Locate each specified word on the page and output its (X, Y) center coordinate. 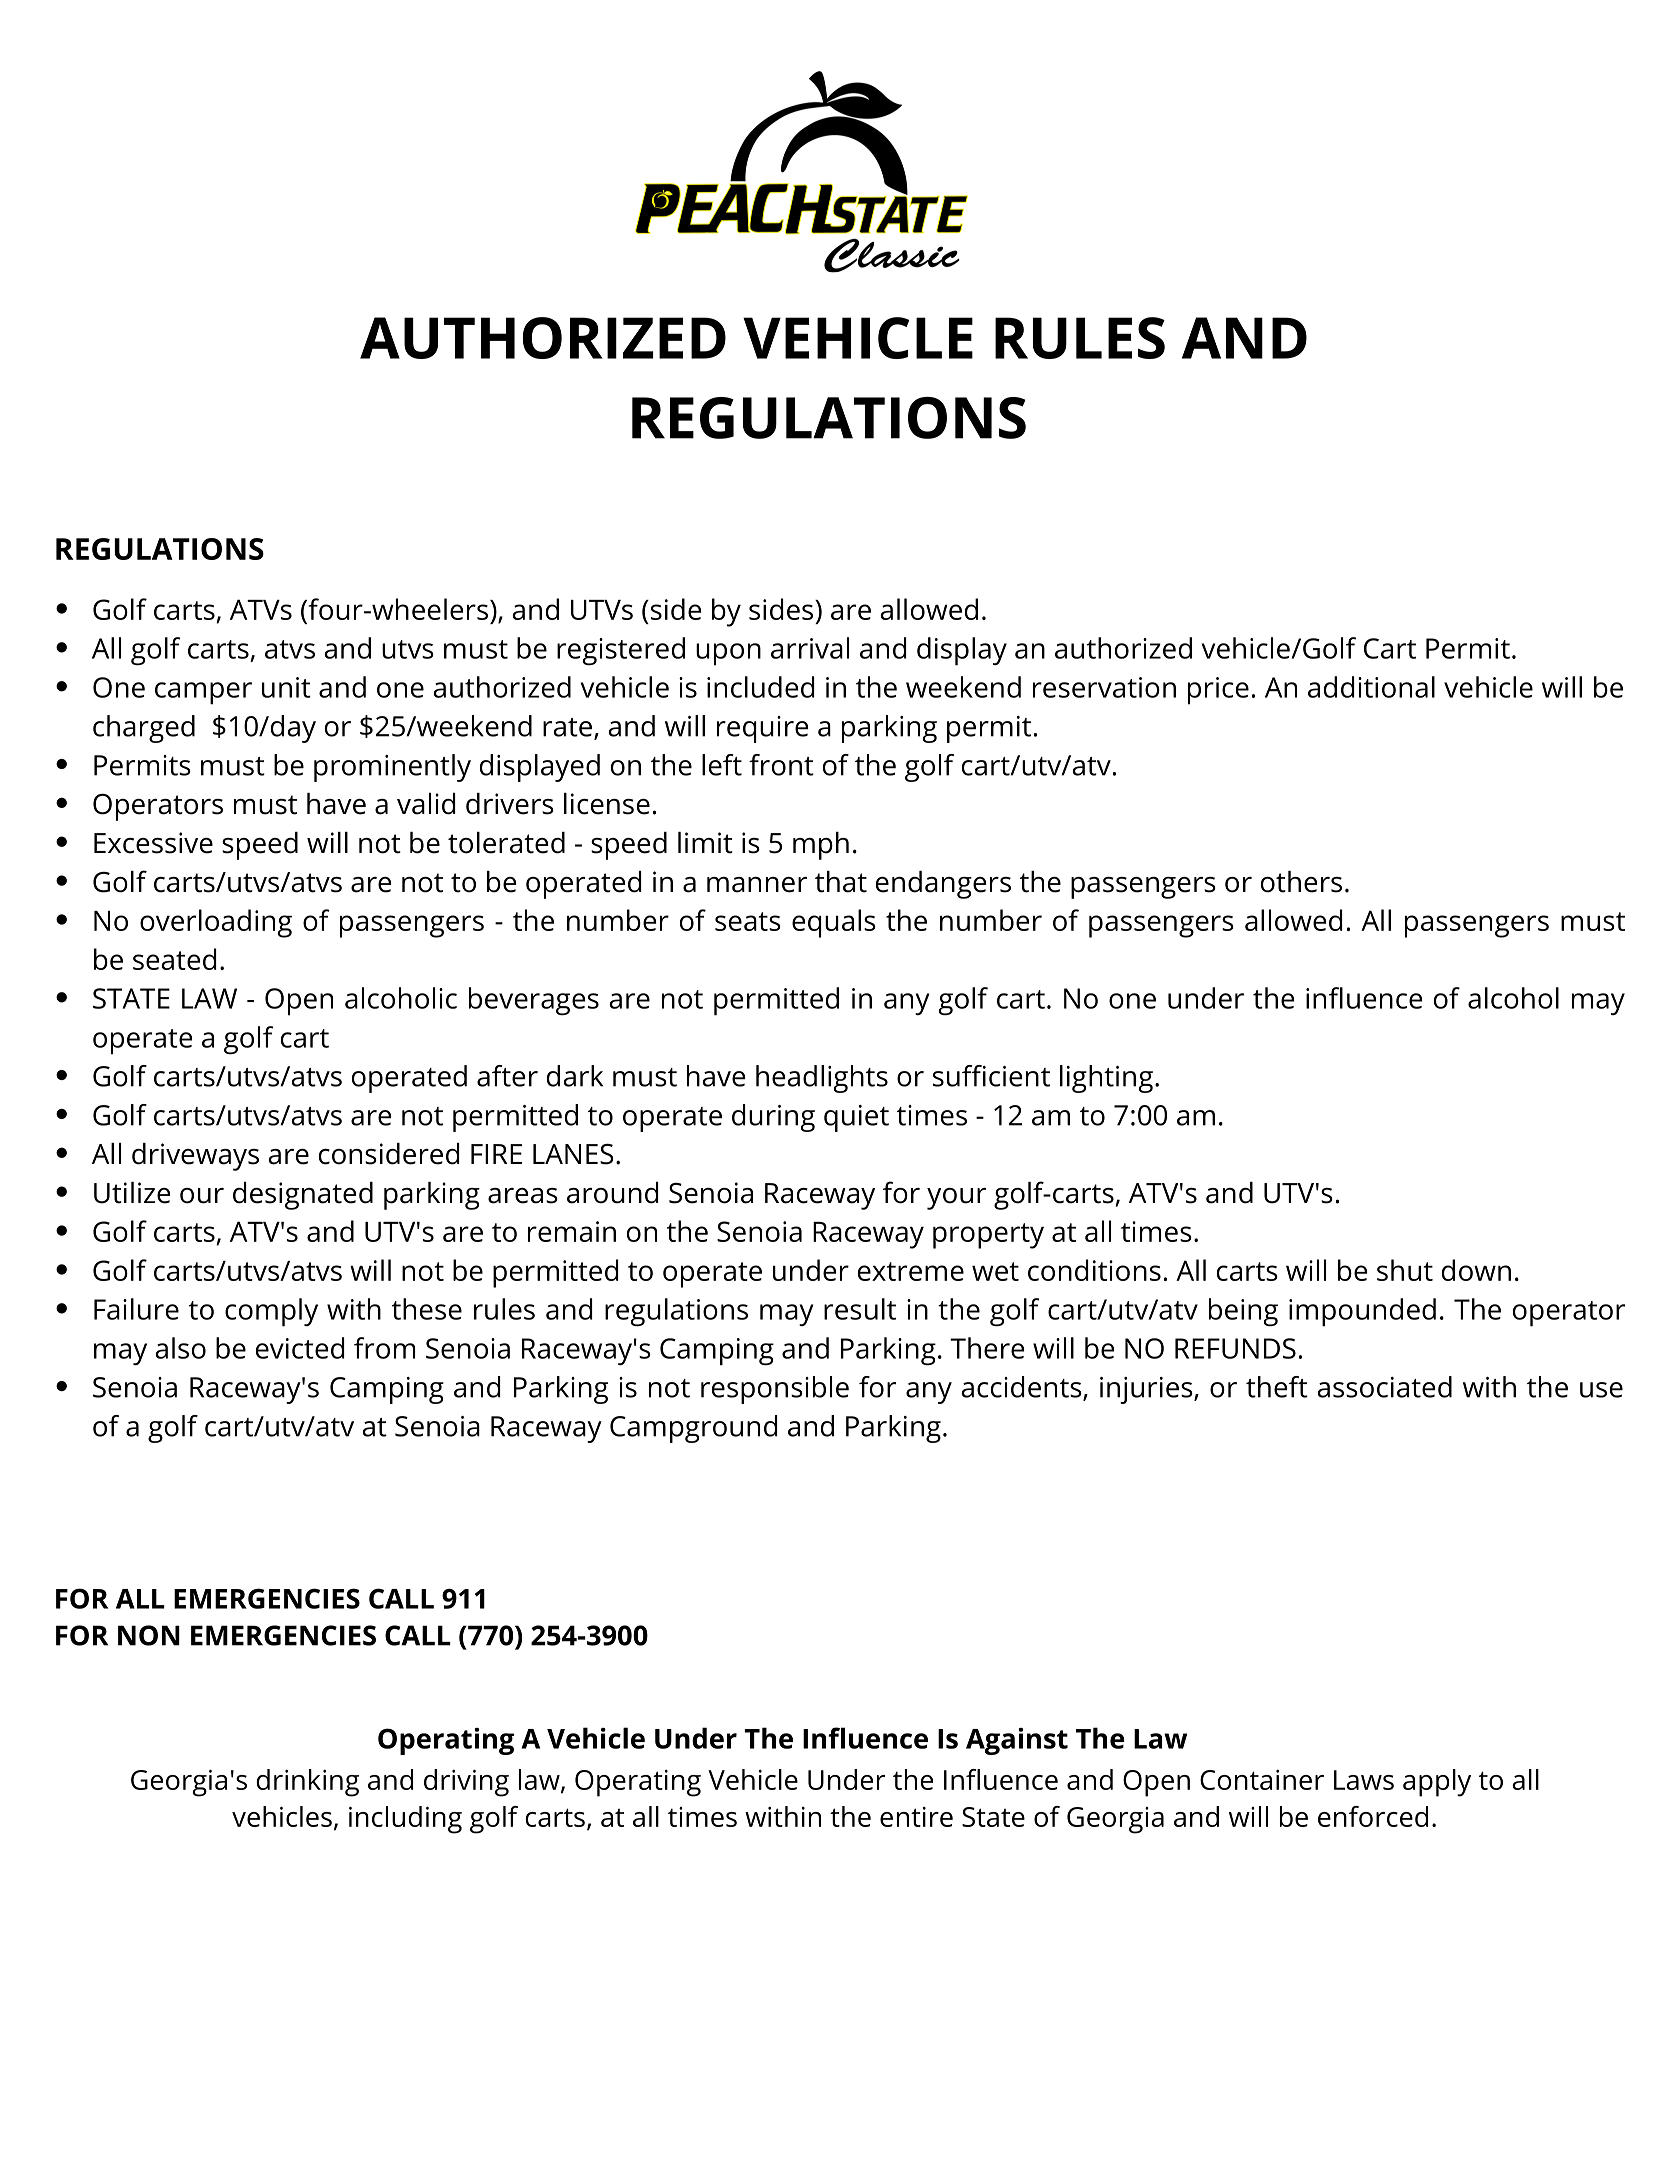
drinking (307, 1783)
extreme (911, 1271)
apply (1437, 1783)
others (1301, 882)
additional (1371, 687)
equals (834, 923)
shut (1405, 1270)
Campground (693, 1429)
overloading (216, 923)
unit (286, 687)
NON (149, 1635)
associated (1385, 1387)
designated (303, 1196)
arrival (810, 648)
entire (916, 1817)
